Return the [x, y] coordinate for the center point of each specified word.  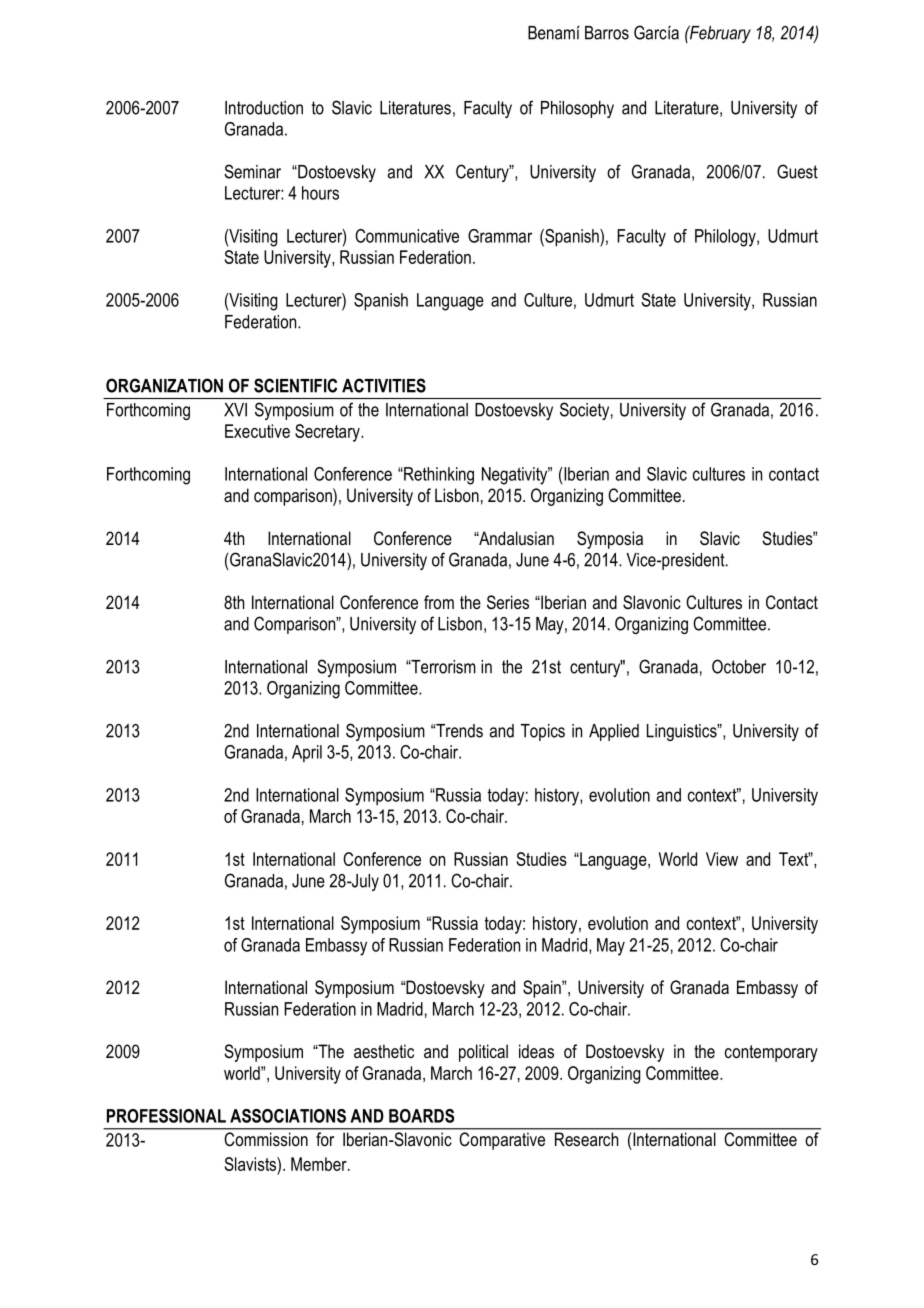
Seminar [252, 171]
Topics [543, 732]
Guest [797, 171]
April [307, 753]
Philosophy [577, 109]
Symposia [610, 540]
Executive [257, 431]
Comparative [502, 1141]
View [722, 859]
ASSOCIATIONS [288, 1116]
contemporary [771, 1053]
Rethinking [438, 476]
